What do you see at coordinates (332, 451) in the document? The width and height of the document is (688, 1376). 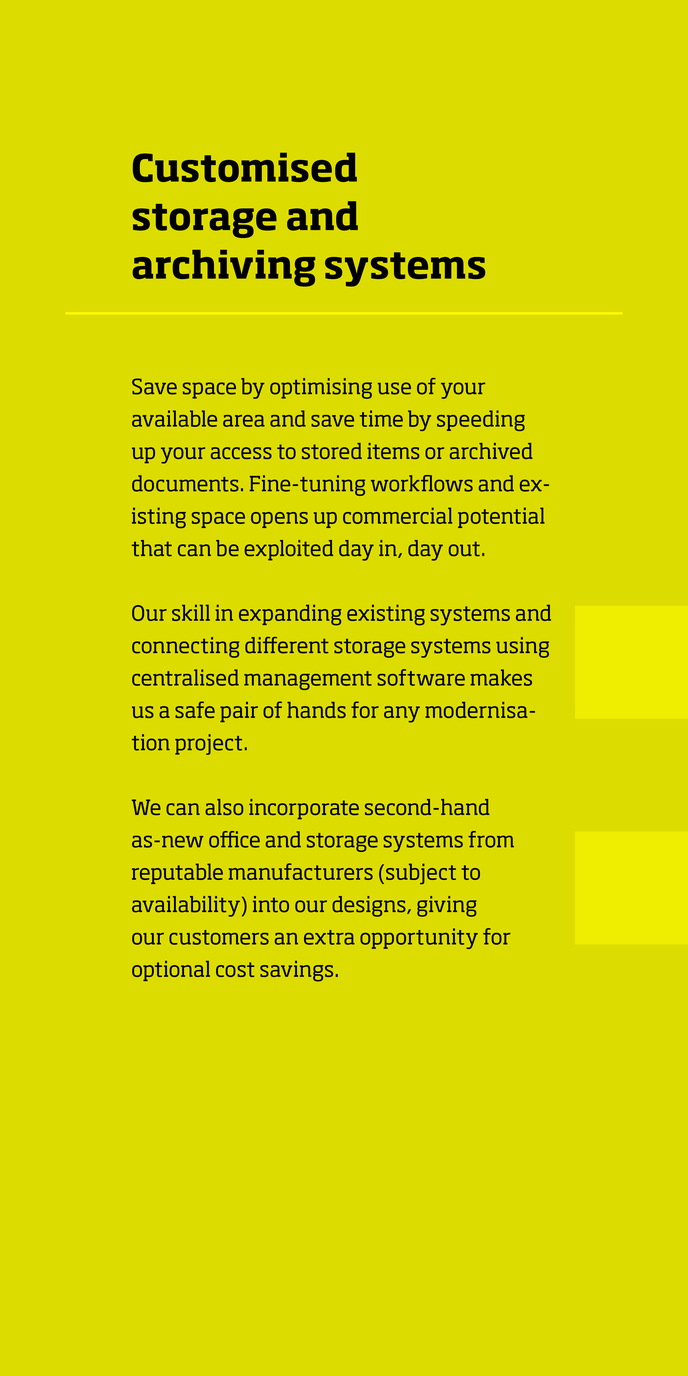 I see `stored` at bounding box center [332, 451].
